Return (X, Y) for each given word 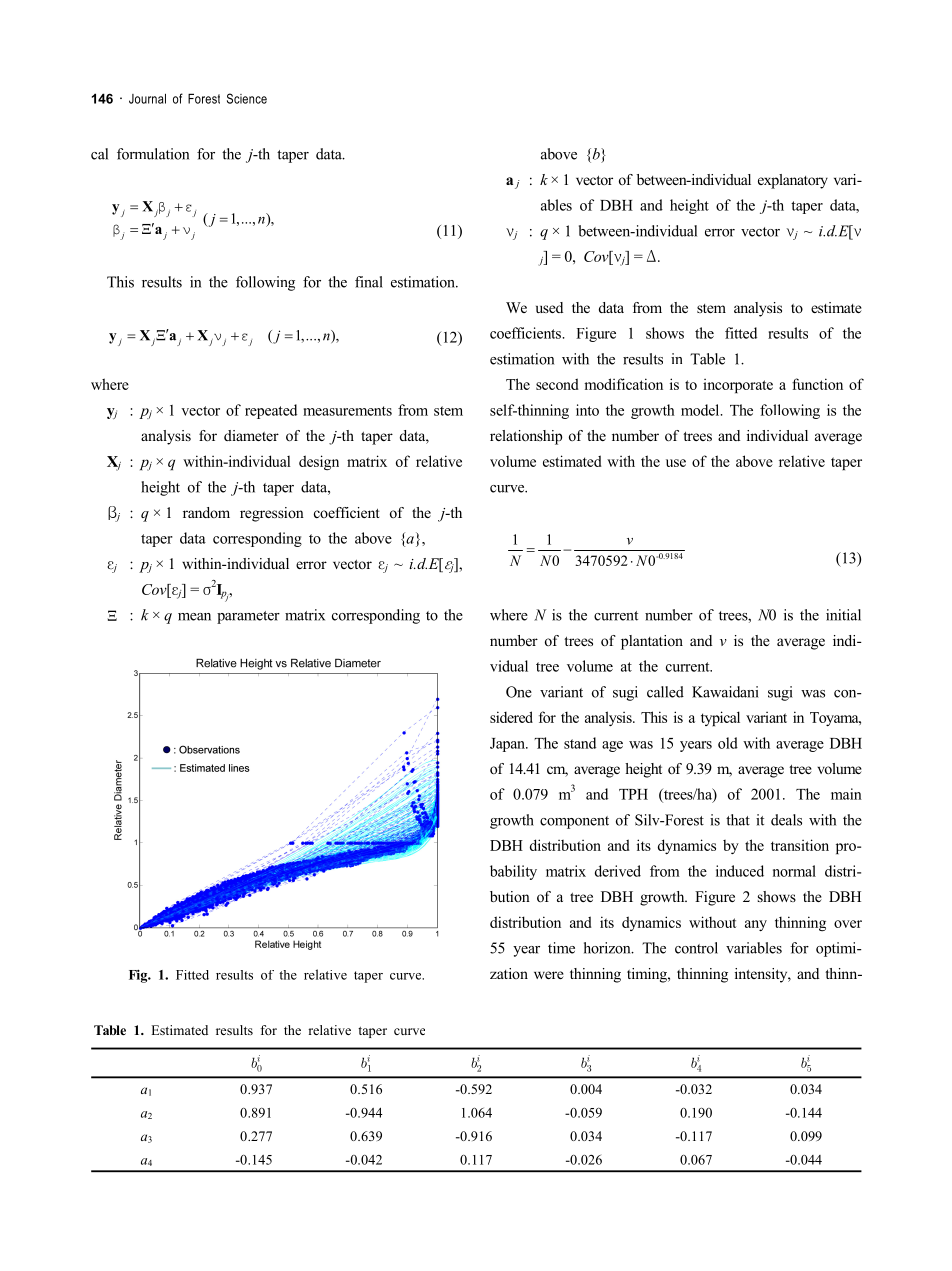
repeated (271, 411)
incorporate (738, 386)
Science (247, 98)
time (561, 948)
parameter (248, 617)
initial (843, 615)
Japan (508, 745)
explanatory (793, 181)
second (557, 384)
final (369, 282)
